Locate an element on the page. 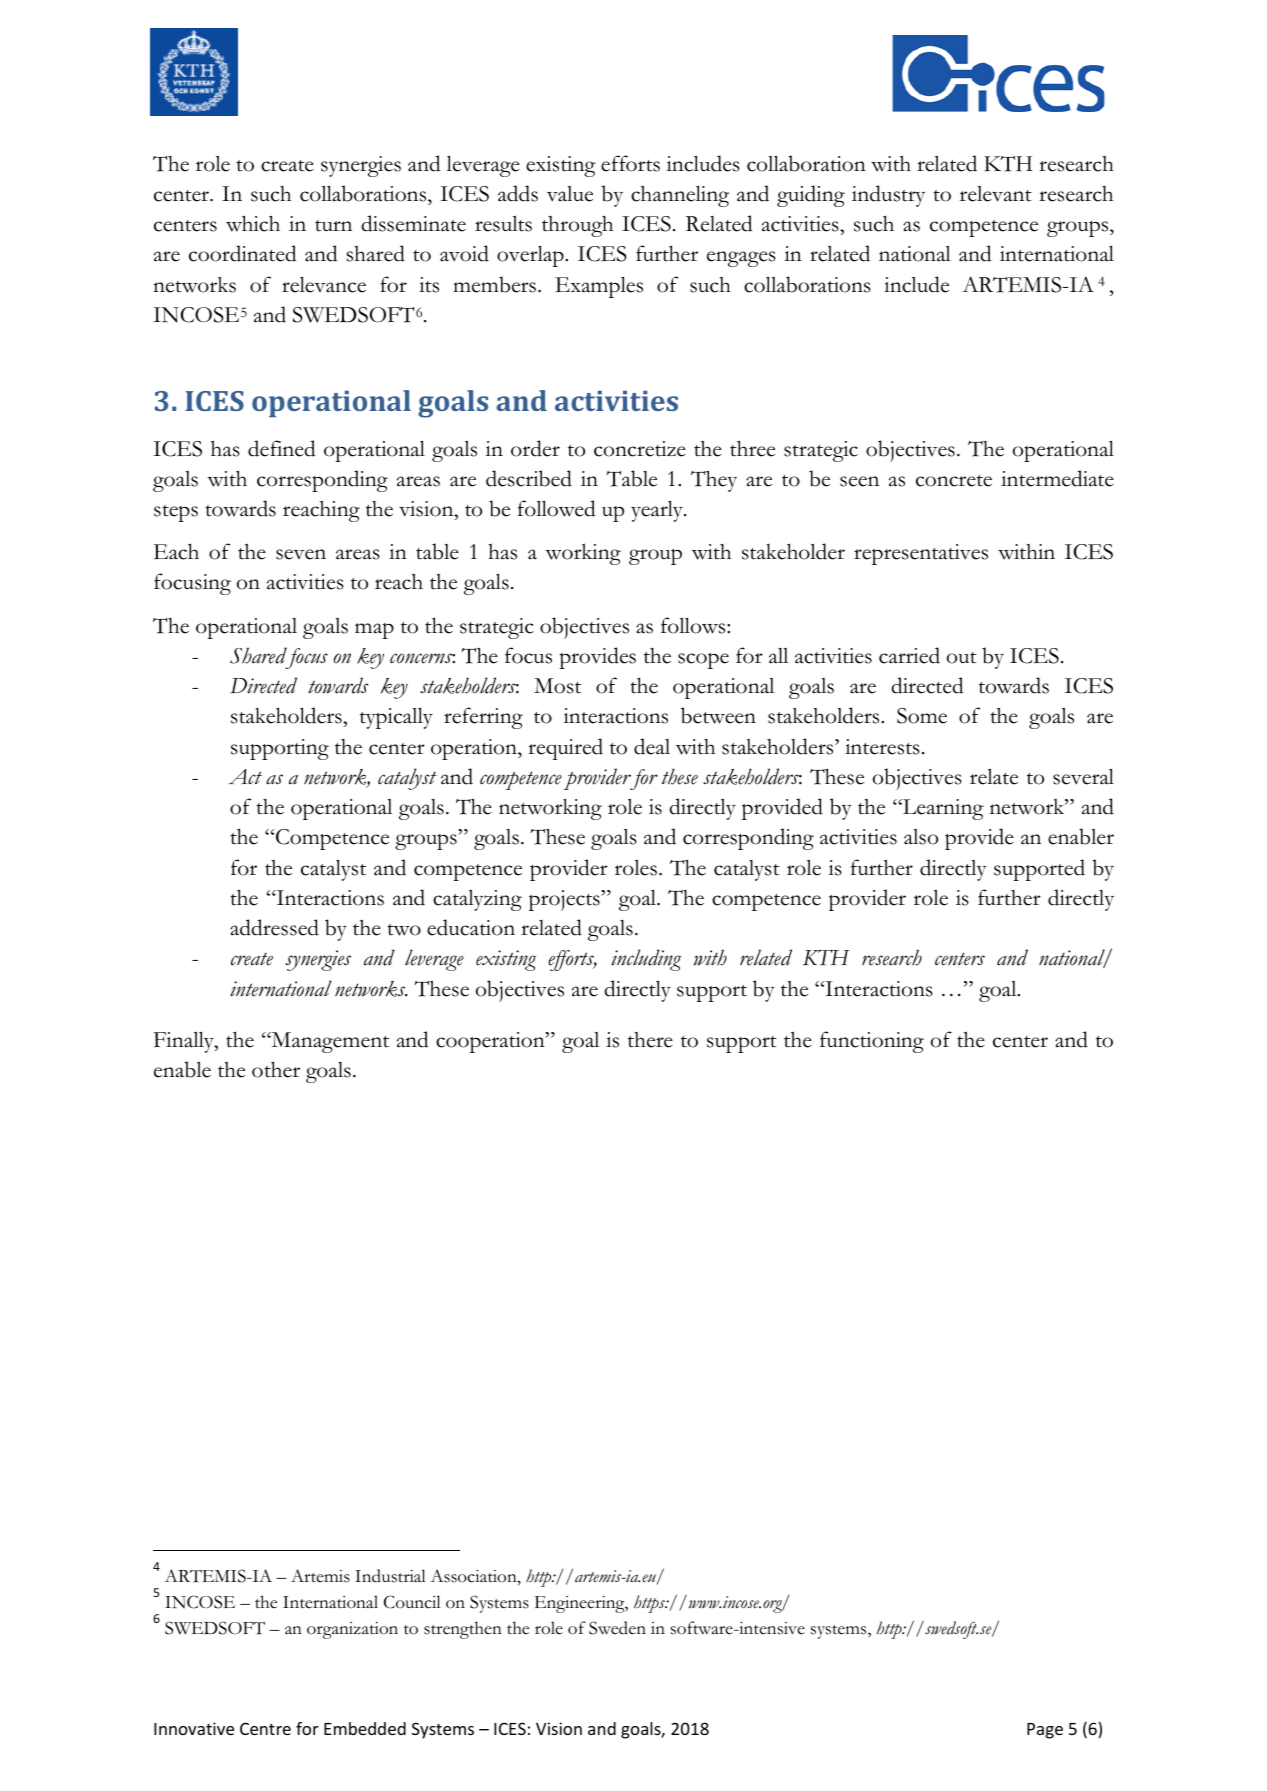  through is located at coordinates (577, 226).
